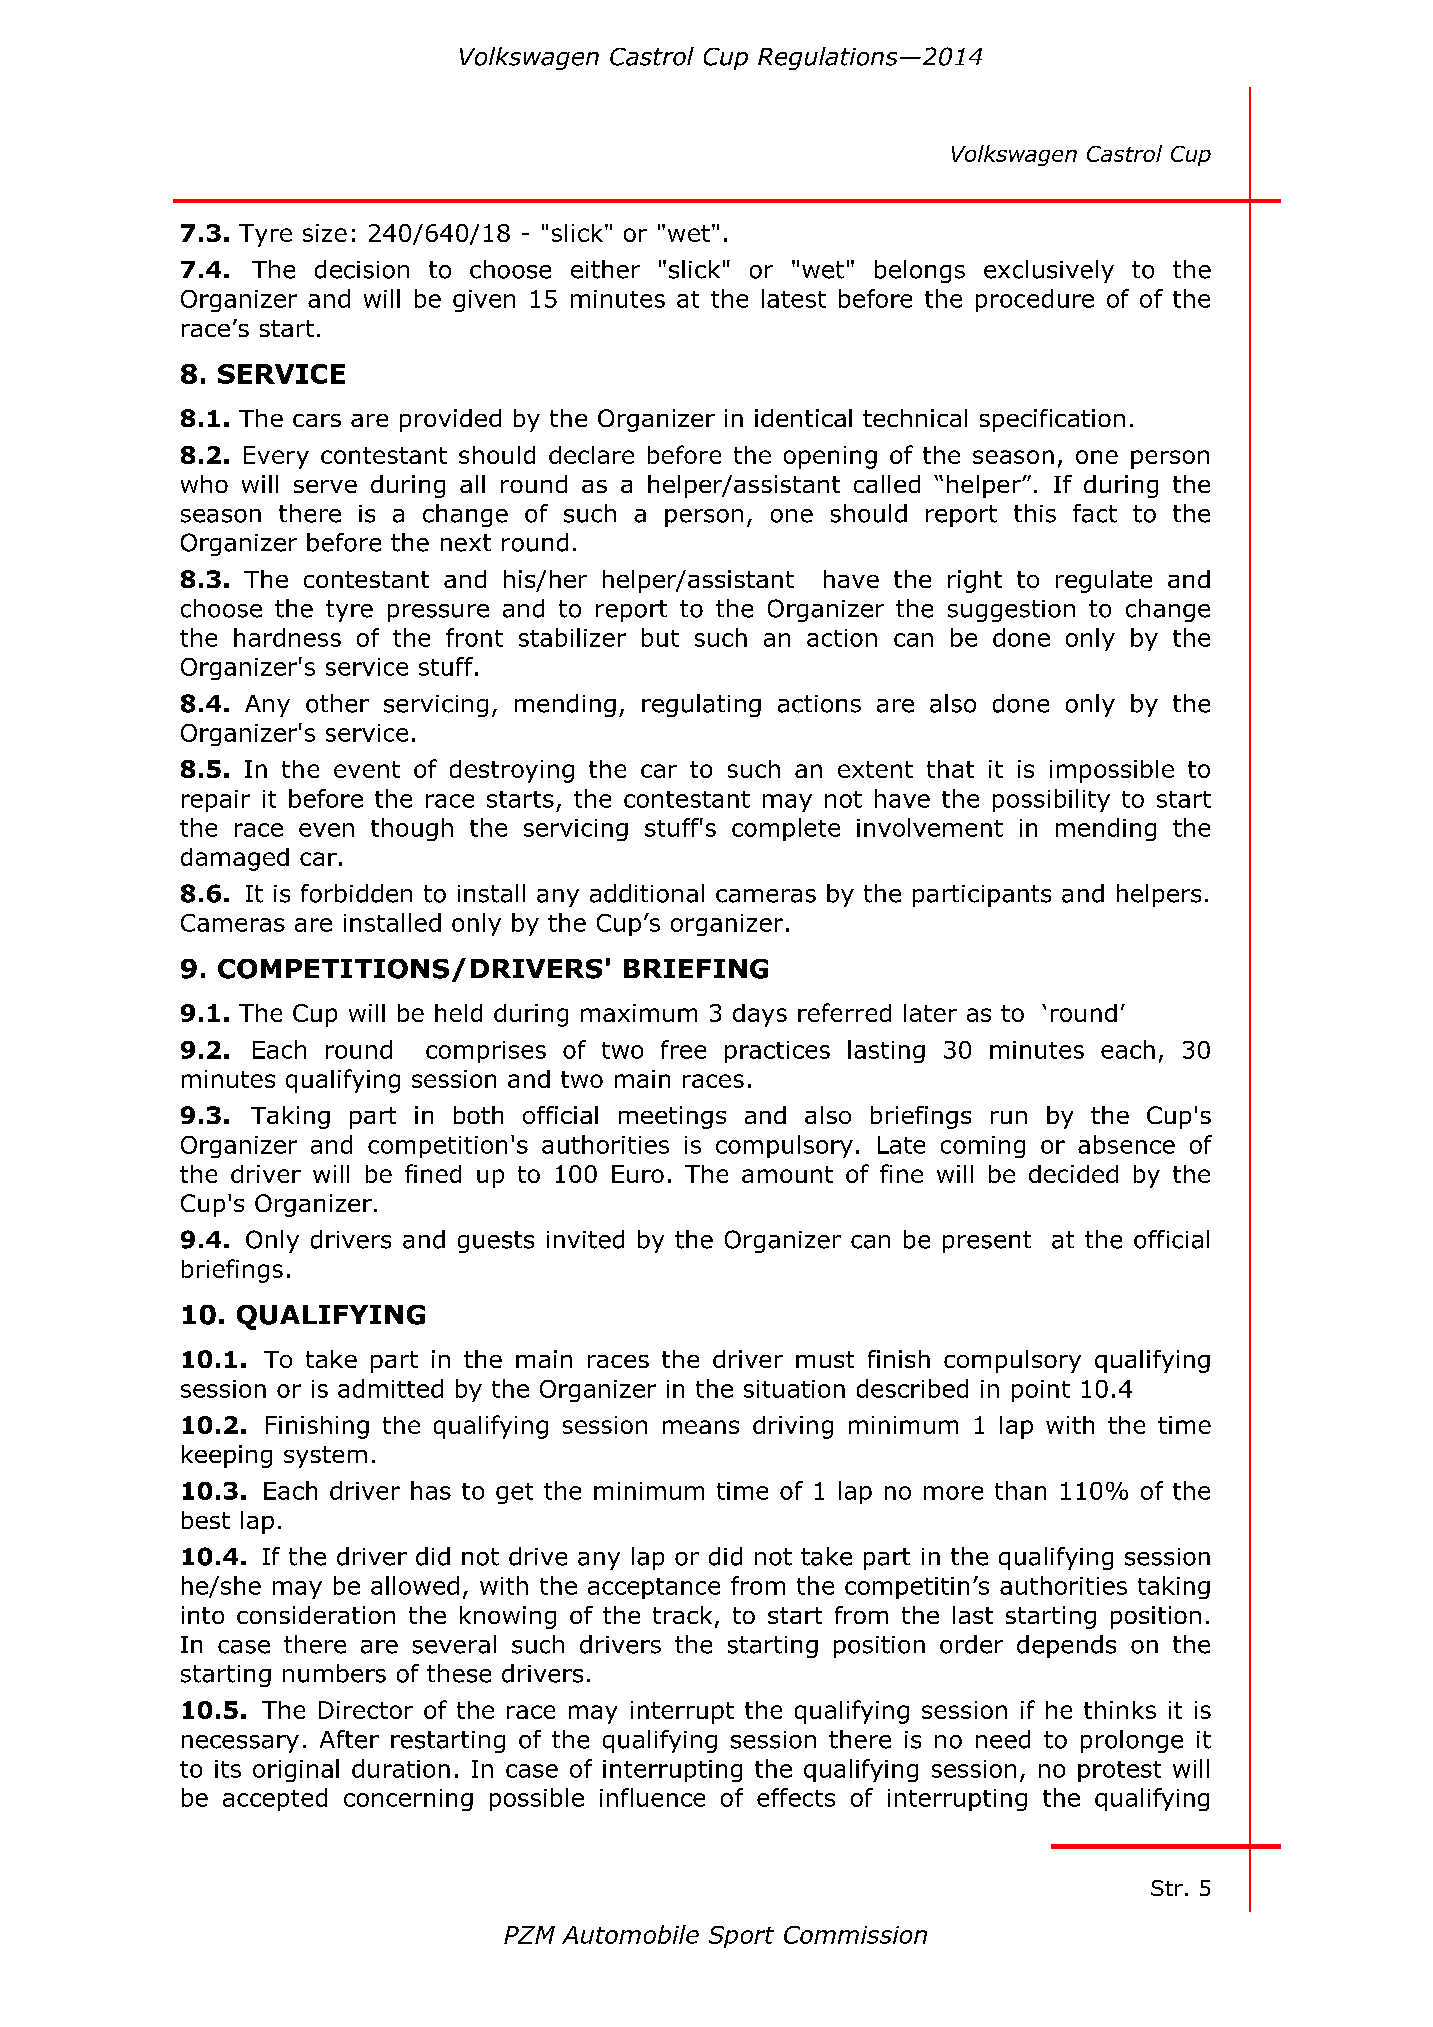 The width and height of the image is (1433, 2027). I want to click on procedure, so click(1035, 300).
